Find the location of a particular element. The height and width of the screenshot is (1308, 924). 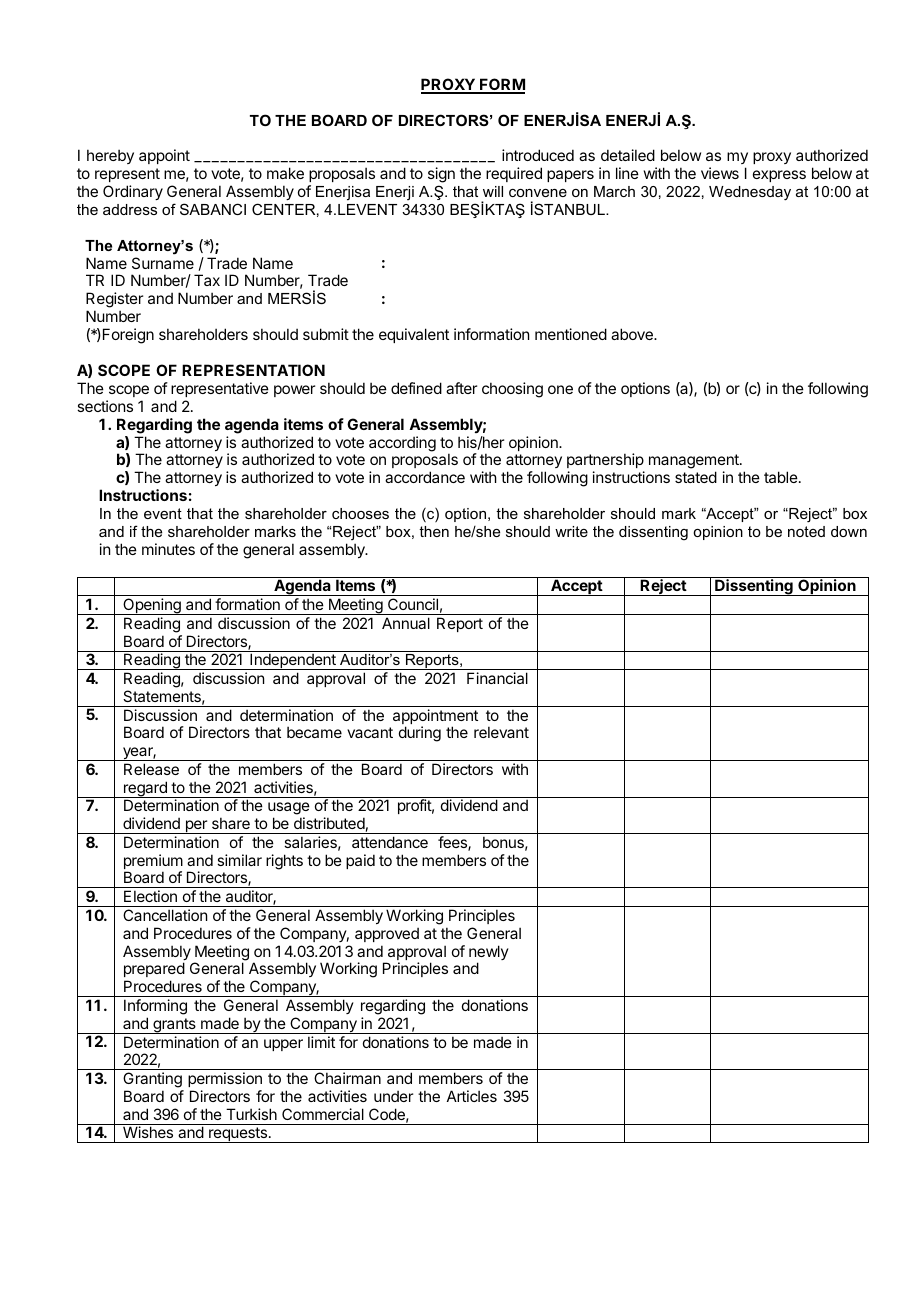

noted is located at coordinates (806, 531).
